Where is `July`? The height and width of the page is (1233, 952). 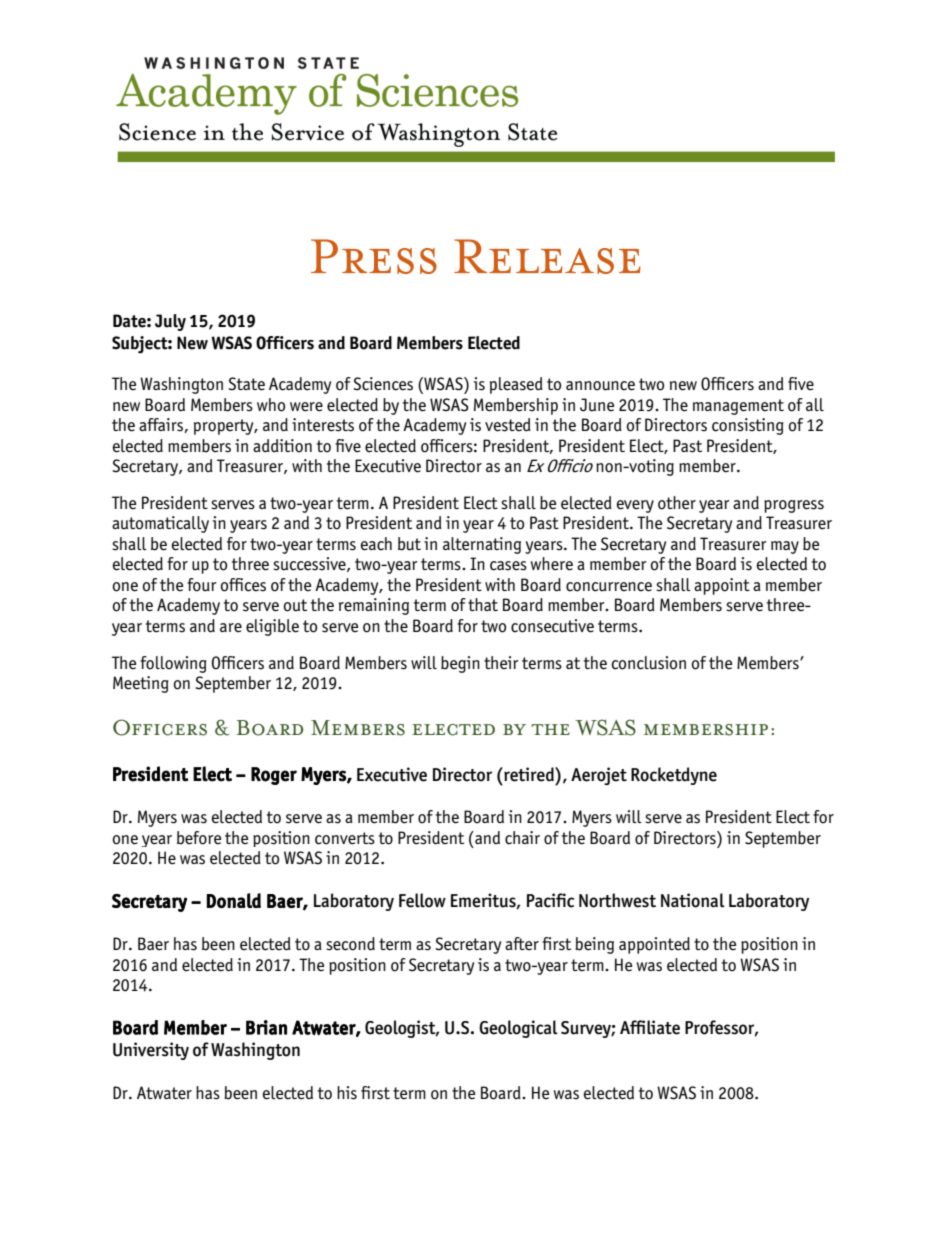
July is located at coordinates (170, 322).
